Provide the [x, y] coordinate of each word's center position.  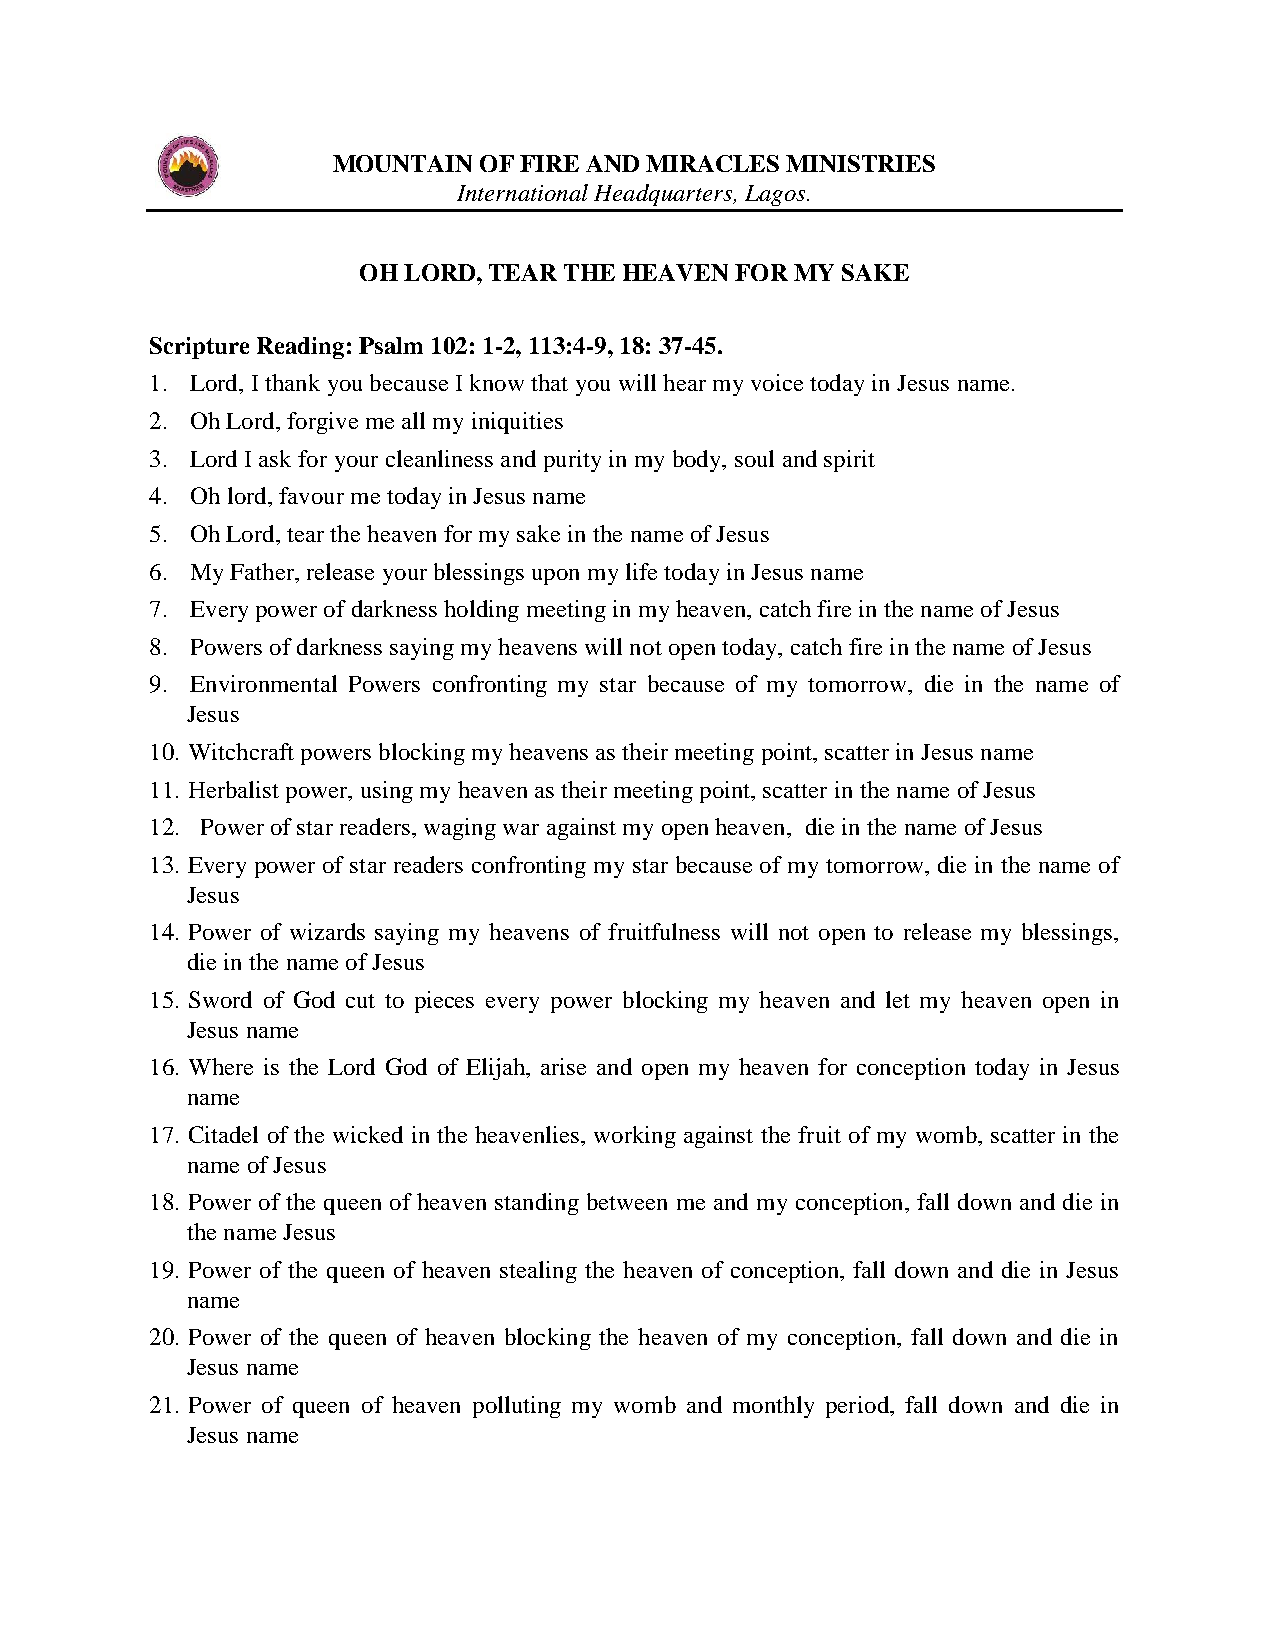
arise [563, 1066]
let [898, 999]
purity [572, 461]
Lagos [776, 195]
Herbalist [234, 789]
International [522, 192]
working [635, 1137]
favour [311, 495]
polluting [517, 1407]
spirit [849, 461]
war [521, 829]
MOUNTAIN [402, 163]
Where [221, 1066]
